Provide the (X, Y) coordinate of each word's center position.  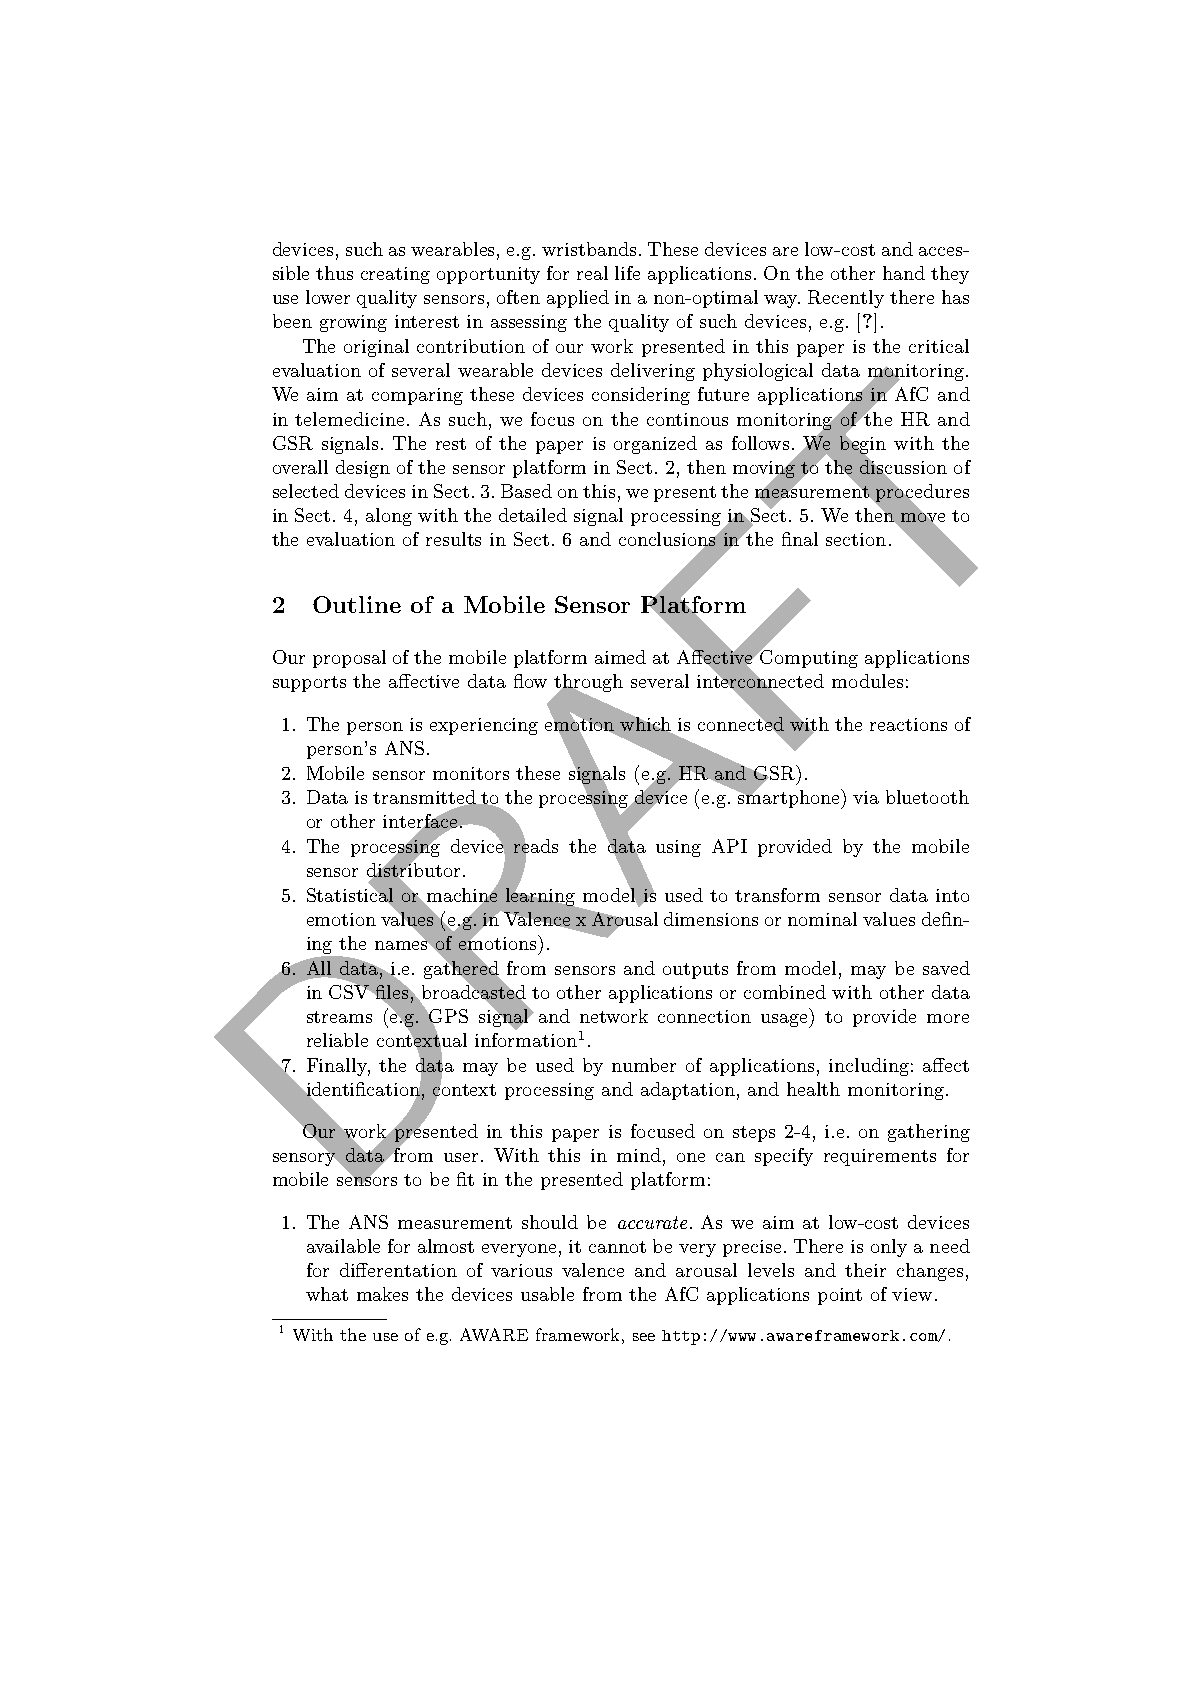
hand (904, 273)
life (627, 273)
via (866, 797)
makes (382, 1294)
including (869, 1067)
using (678, 848)
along (389, 517)
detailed (533, 515)
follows (762, 443)
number (644, 1065)
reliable (337, 1040)
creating (395, 275)
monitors (471, 773)
